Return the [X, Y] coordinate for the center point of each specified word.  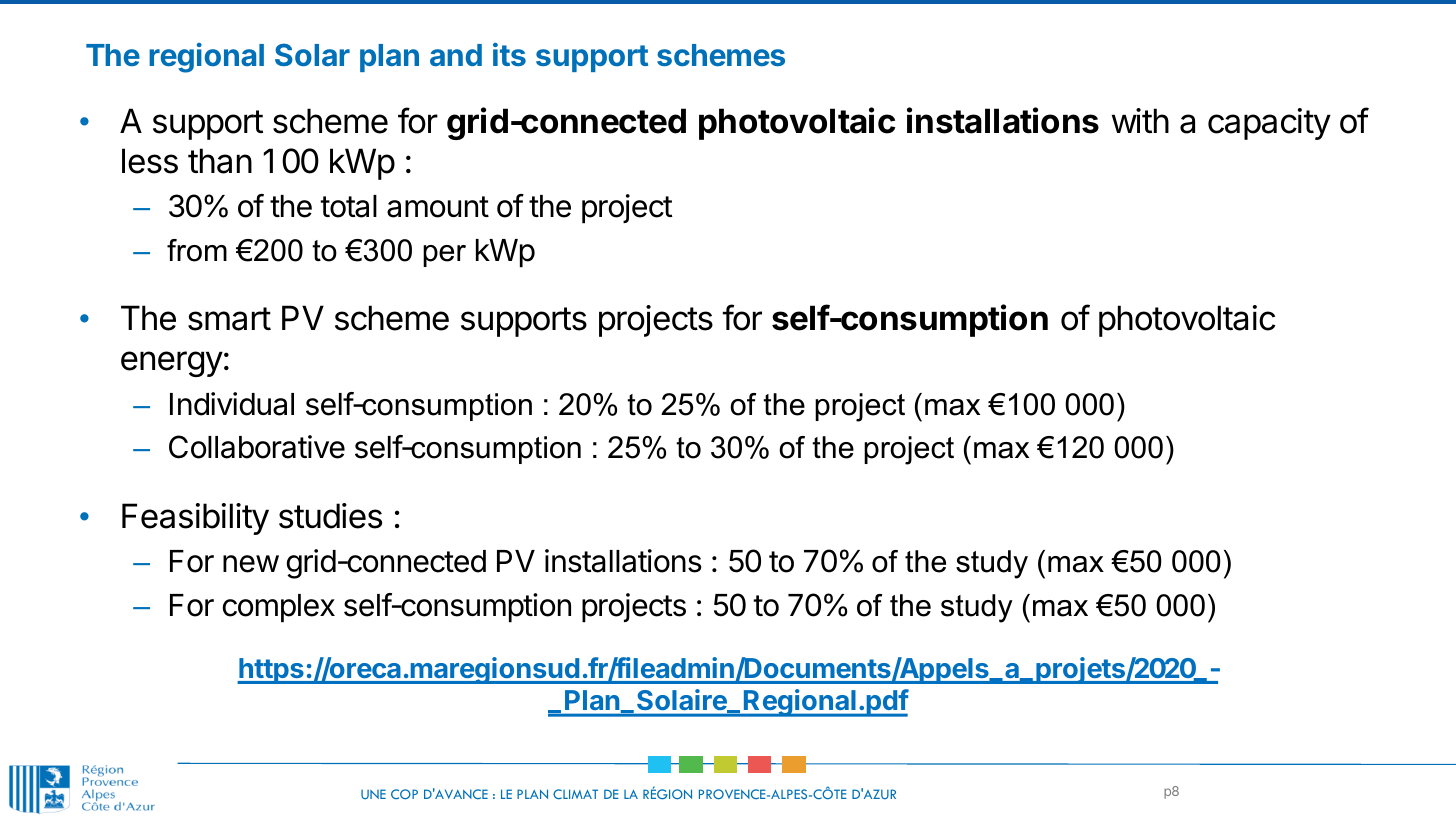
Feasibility [195, 519]
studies [330, 516]
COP [404, 794]
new [251, 564]
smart [229, 319]
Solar [312, 54]
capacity [1269, 124]
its [509, 54]
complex [279, 608]
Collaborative [257, 447]
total [348, 206]
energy [172, 364]
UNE [373, 794]
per [444, 256]
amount [438, 207]
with [1140, 120]
